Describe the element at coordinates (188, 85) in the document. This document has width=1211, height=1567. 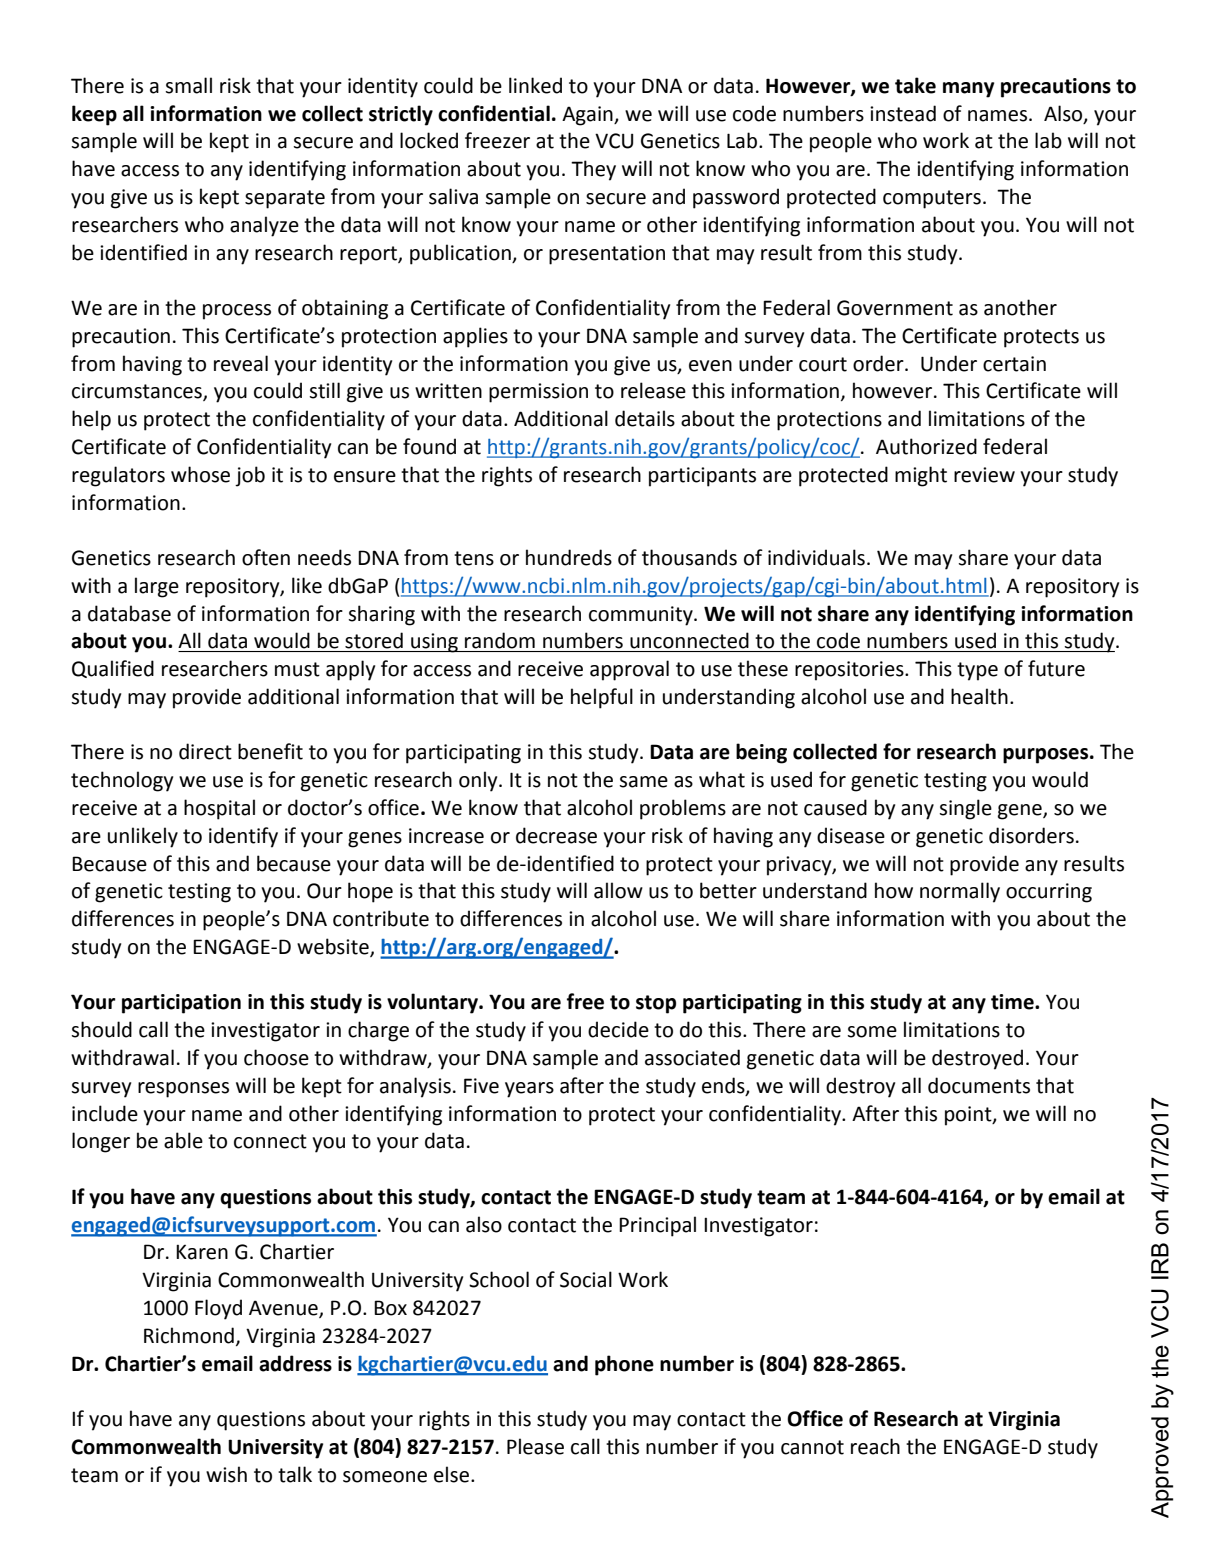
I see `small` at that location.
